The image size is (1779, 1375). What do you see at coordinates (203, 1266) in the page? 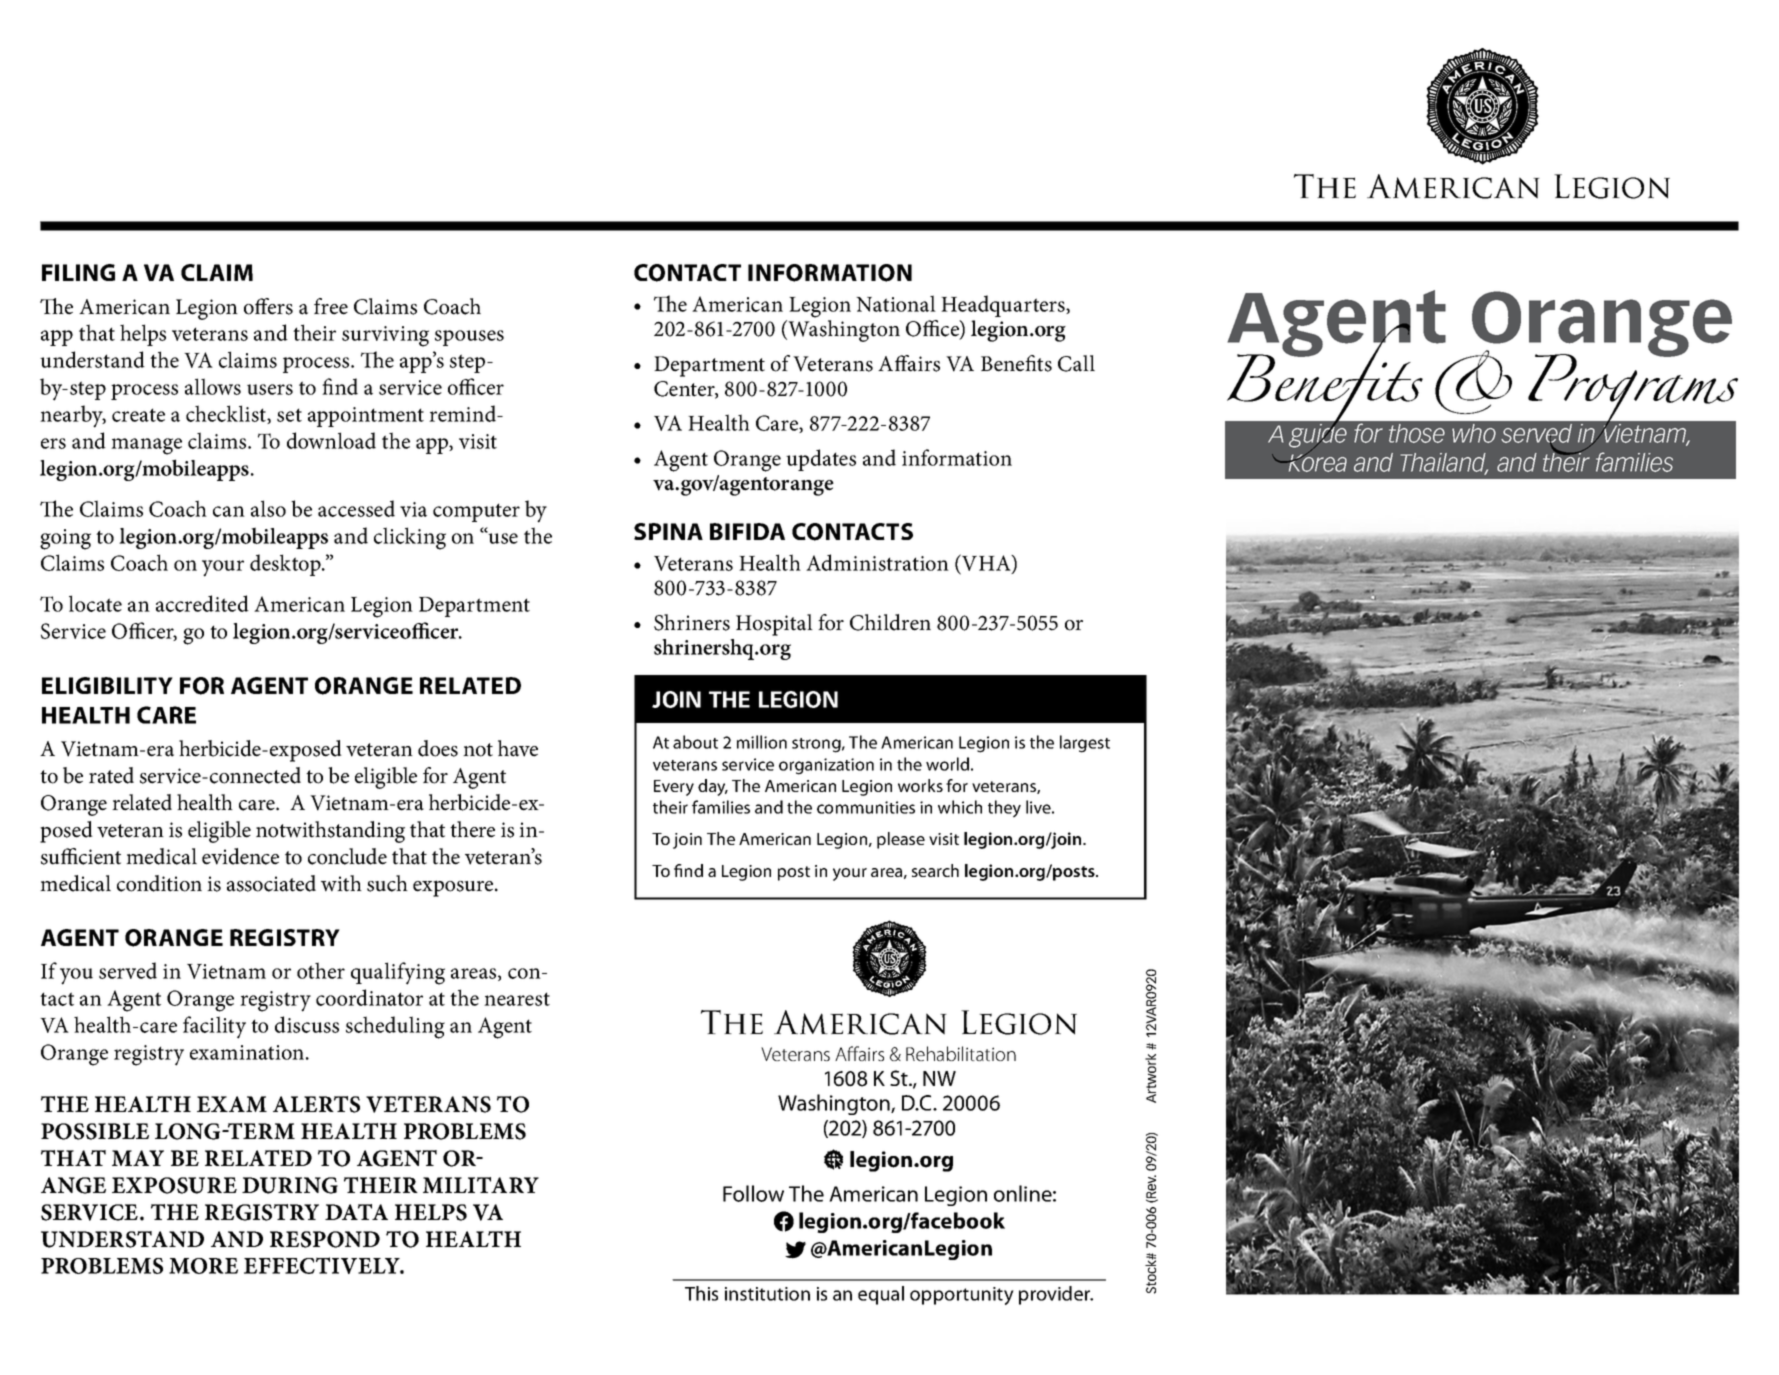
I see `MORE` at bounding box center [203, 1266].
